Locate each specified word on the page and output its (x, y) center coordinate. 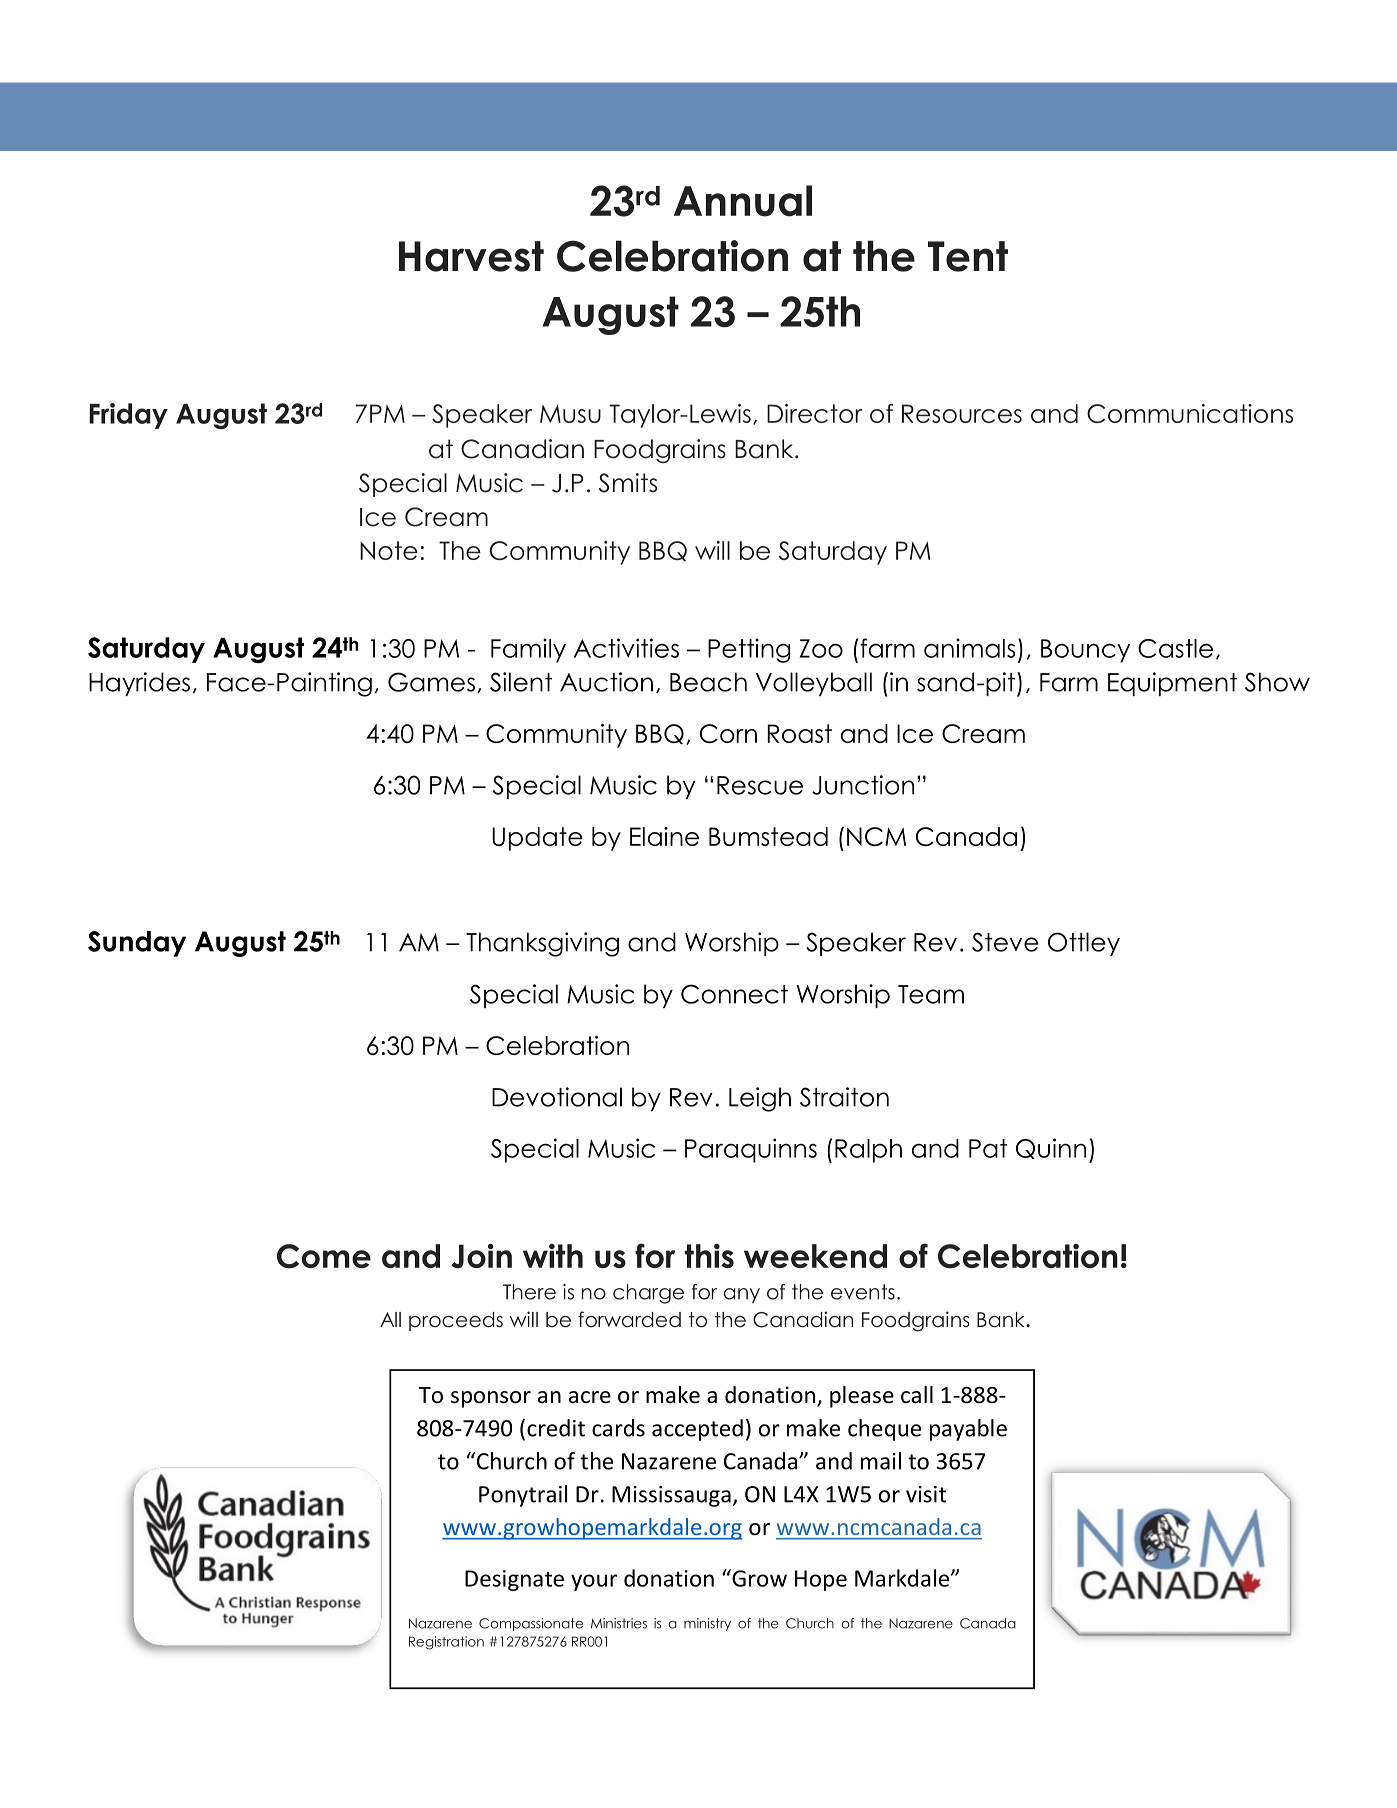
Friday (129, 416)
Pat (988, 1148)
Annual (743, 201)
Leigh (760, 1099)
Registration (446, 1643)
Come (324, 1256)
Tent (968, 256)
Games (431, 682)
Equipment (1172, 684)
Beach (708, 682)
